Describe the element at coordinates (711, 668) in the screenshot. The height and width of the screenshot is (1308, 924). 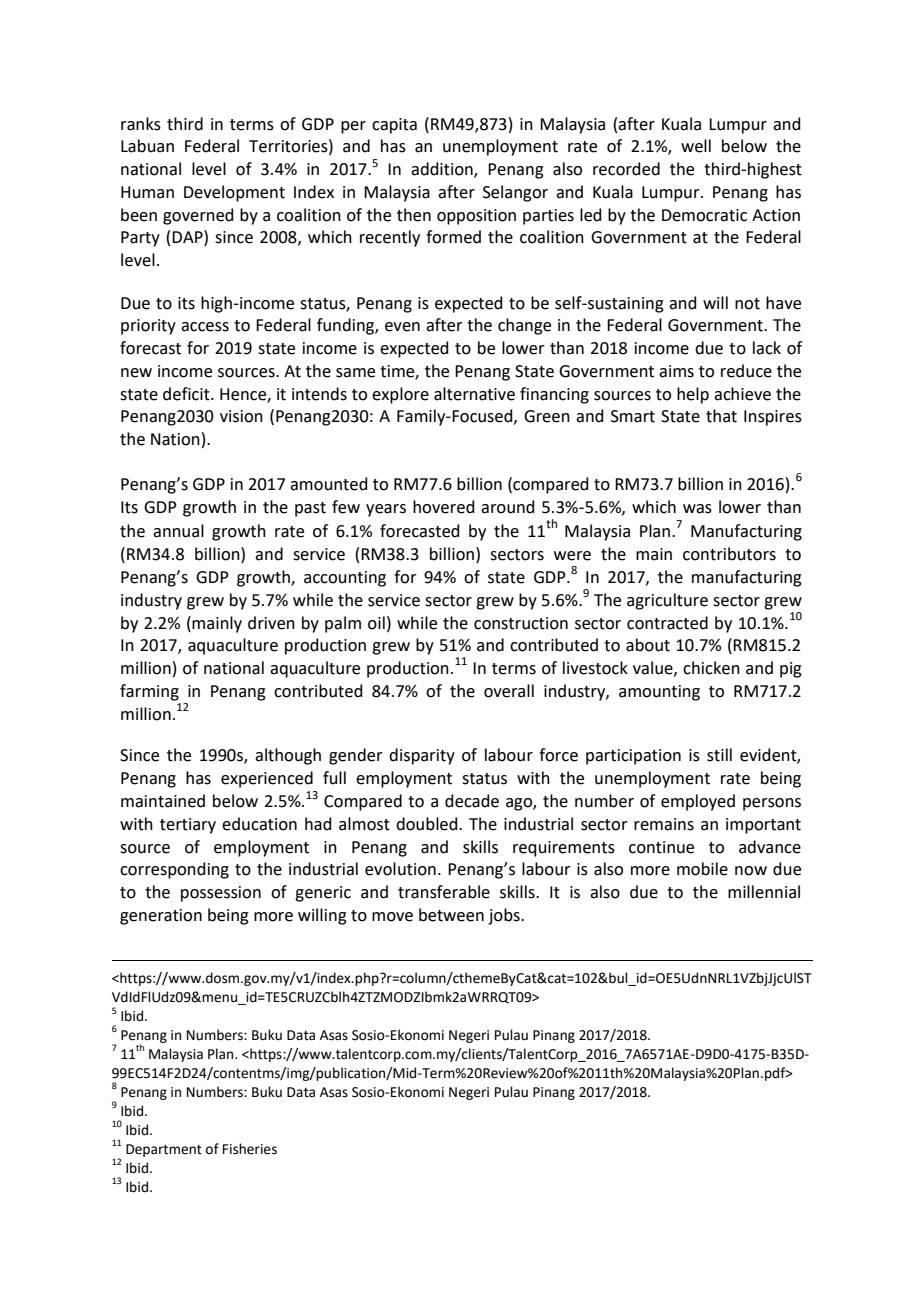
I see `chicken` at that location.
